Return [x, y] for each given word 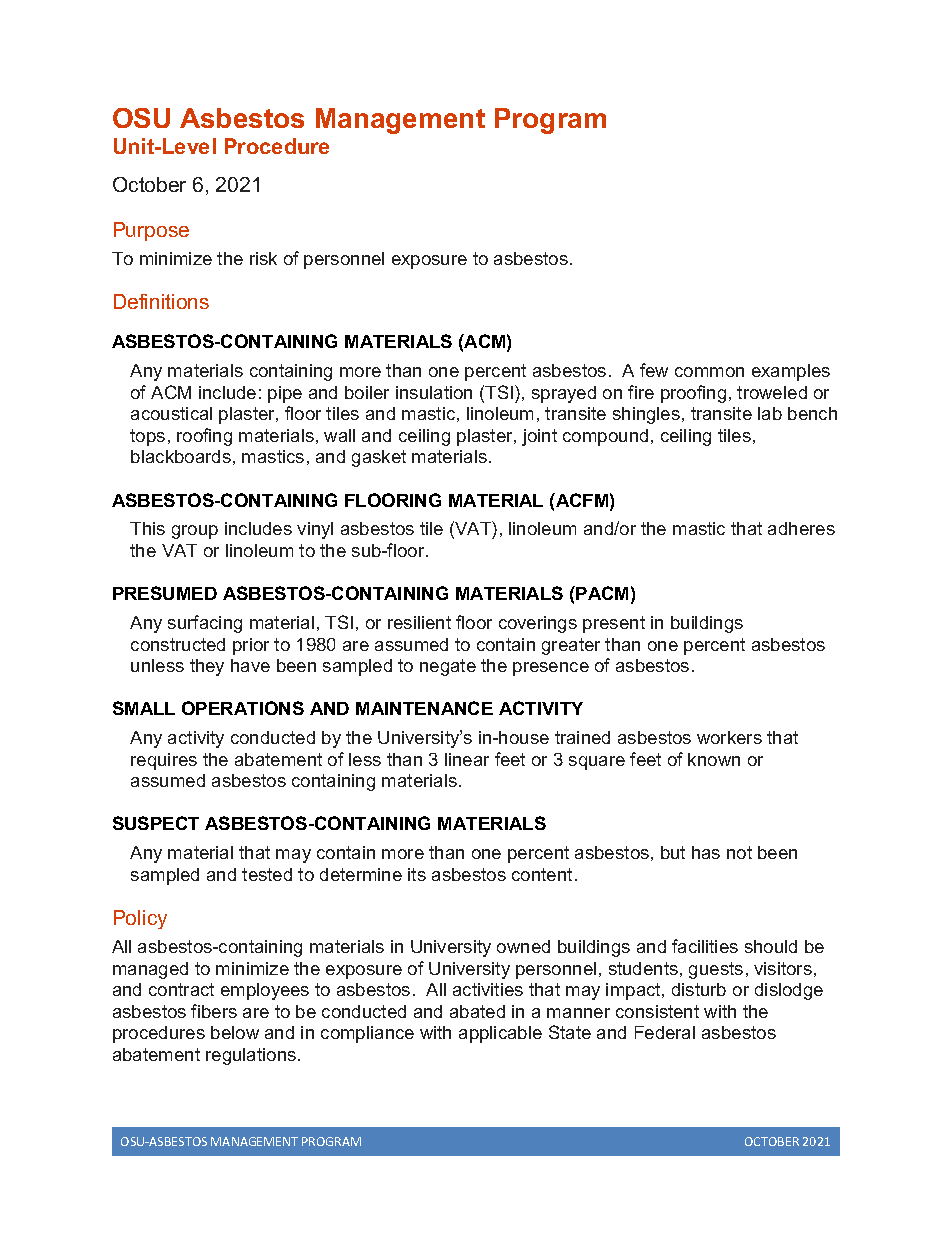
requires [164, 761]
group [195, 532]
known [714, 759]
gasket [379, 458]
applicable [500, 1034]
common [709, 372]
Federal [665, 1032]
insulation [434, 392]
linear [467, 759]
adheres [801, 528]
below [235, 1032]
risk [263, 258]
